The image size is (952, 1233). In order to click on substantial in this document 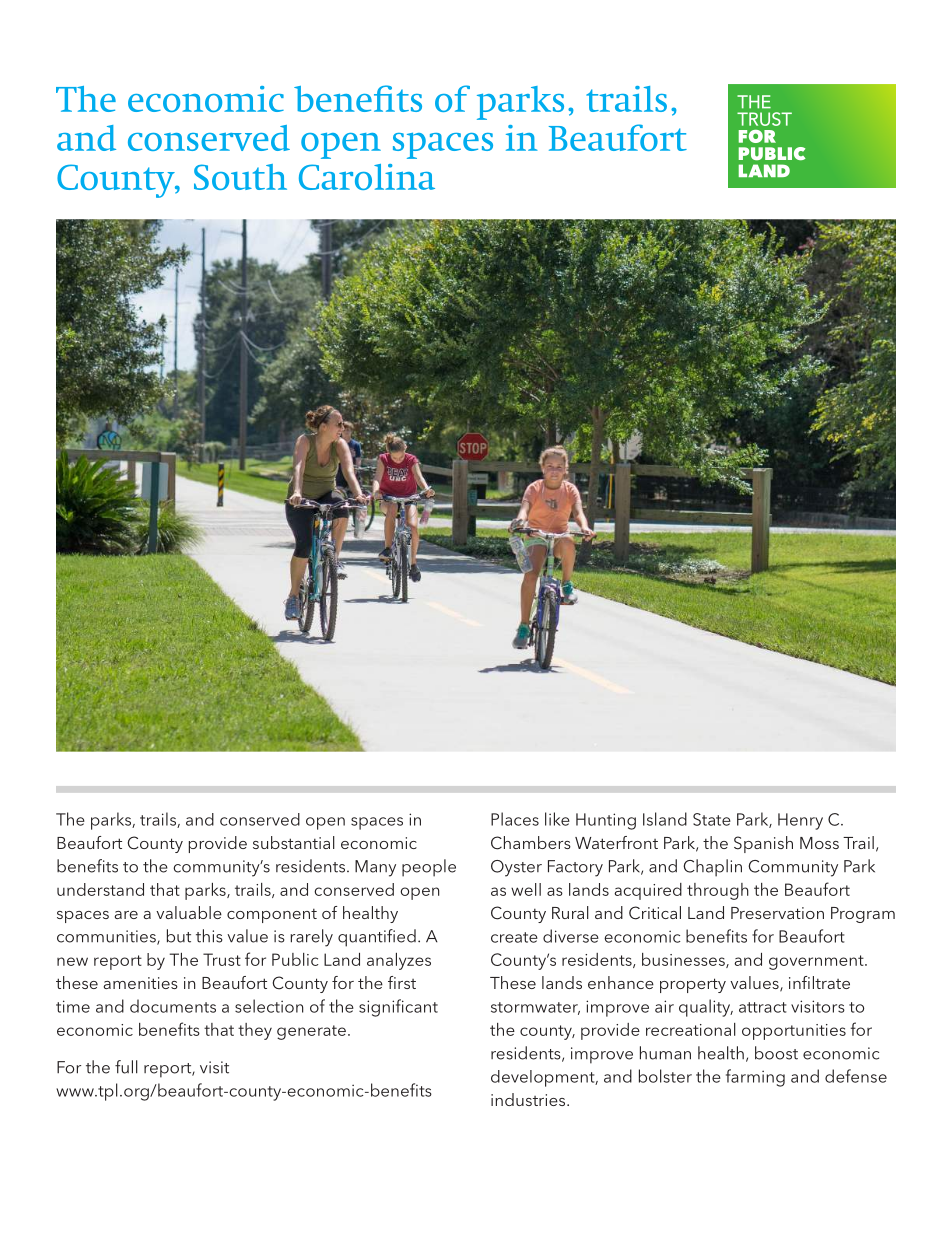, I will do `click(294, 842)`.
